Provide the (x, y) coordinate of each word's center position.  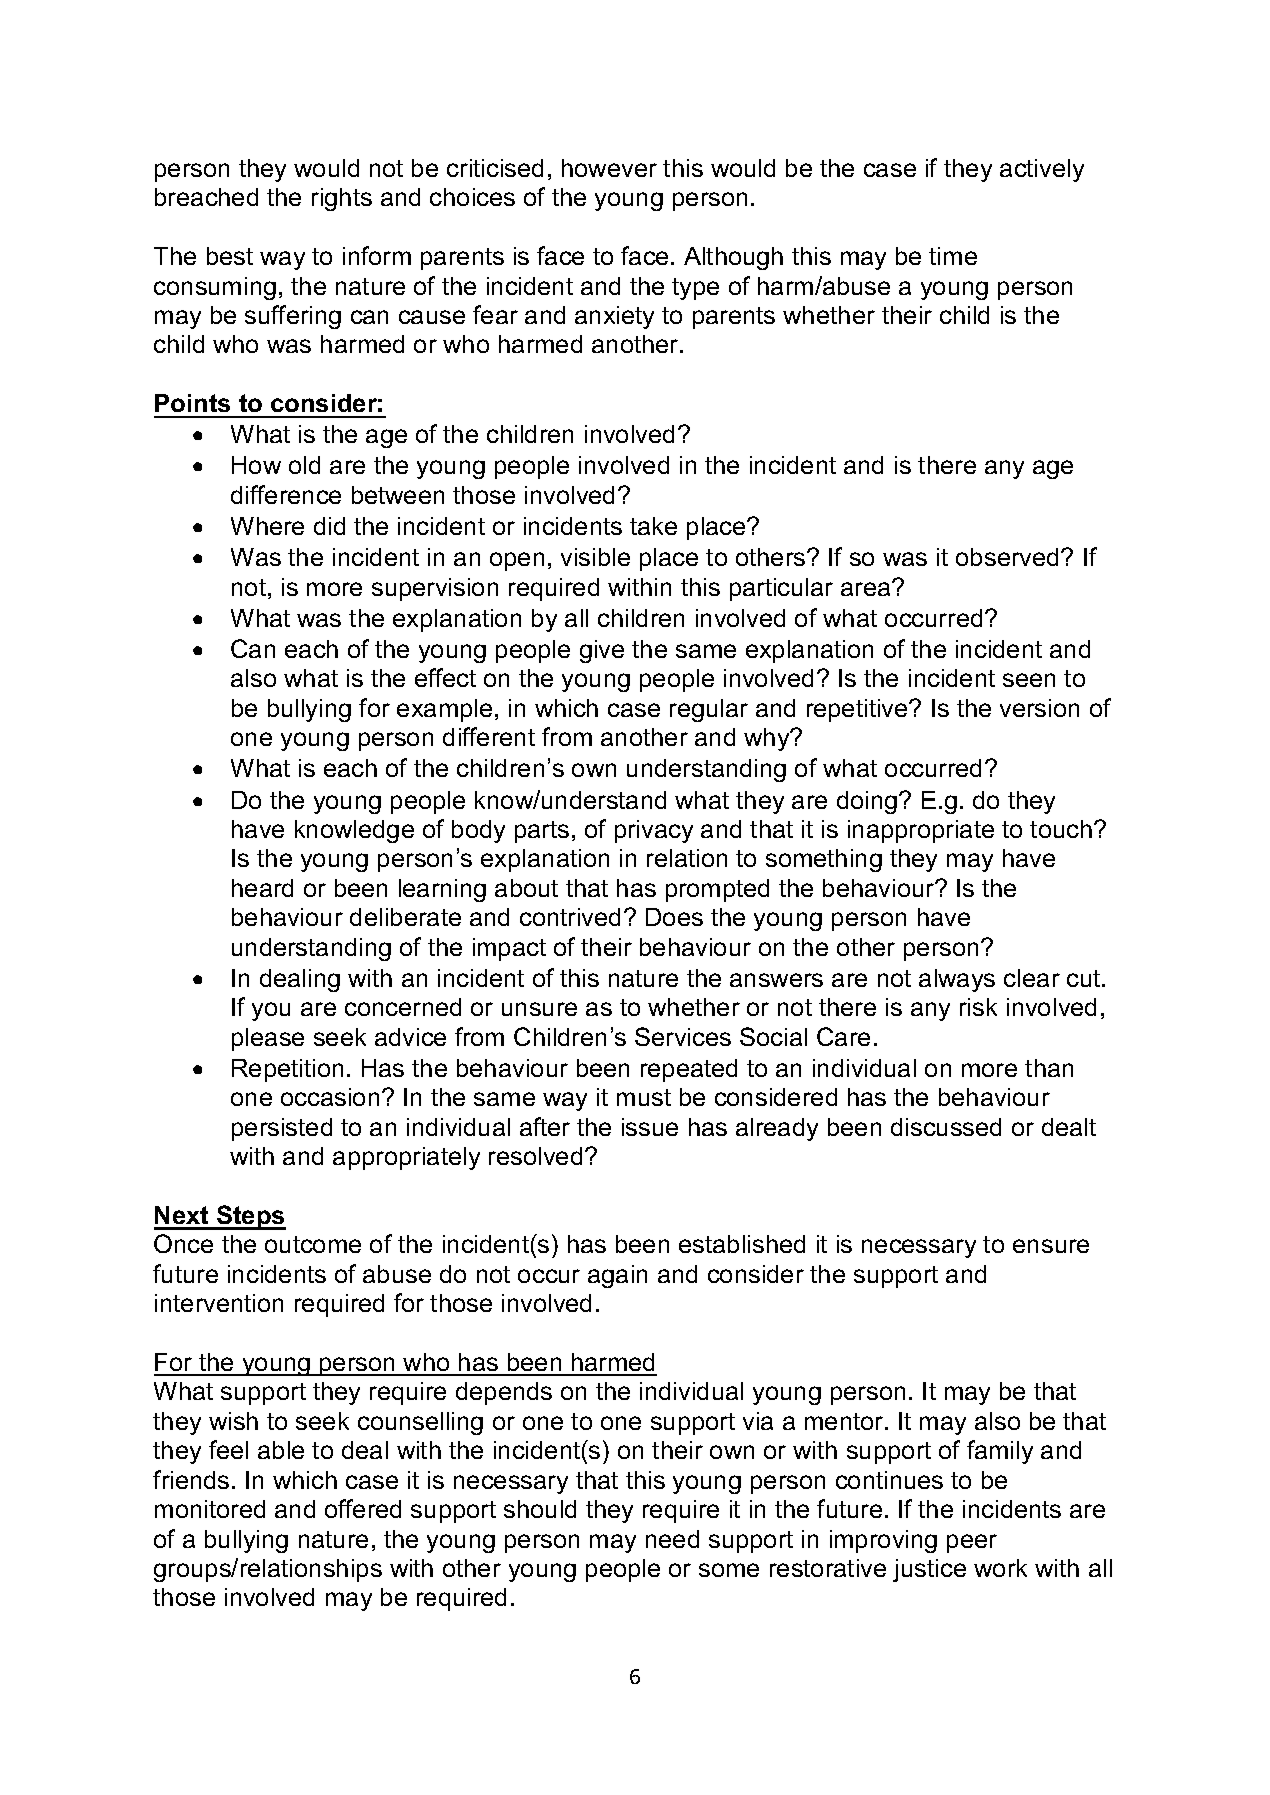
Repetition (287, 1070)
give (602, 651)
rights (342, 199)
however (609, 168)
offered (363, 1508)
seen (1029, 680)
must (644, 1097)
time (953, 256)
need (672, 1539)
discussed (946, 1127)
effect (445, 677)
